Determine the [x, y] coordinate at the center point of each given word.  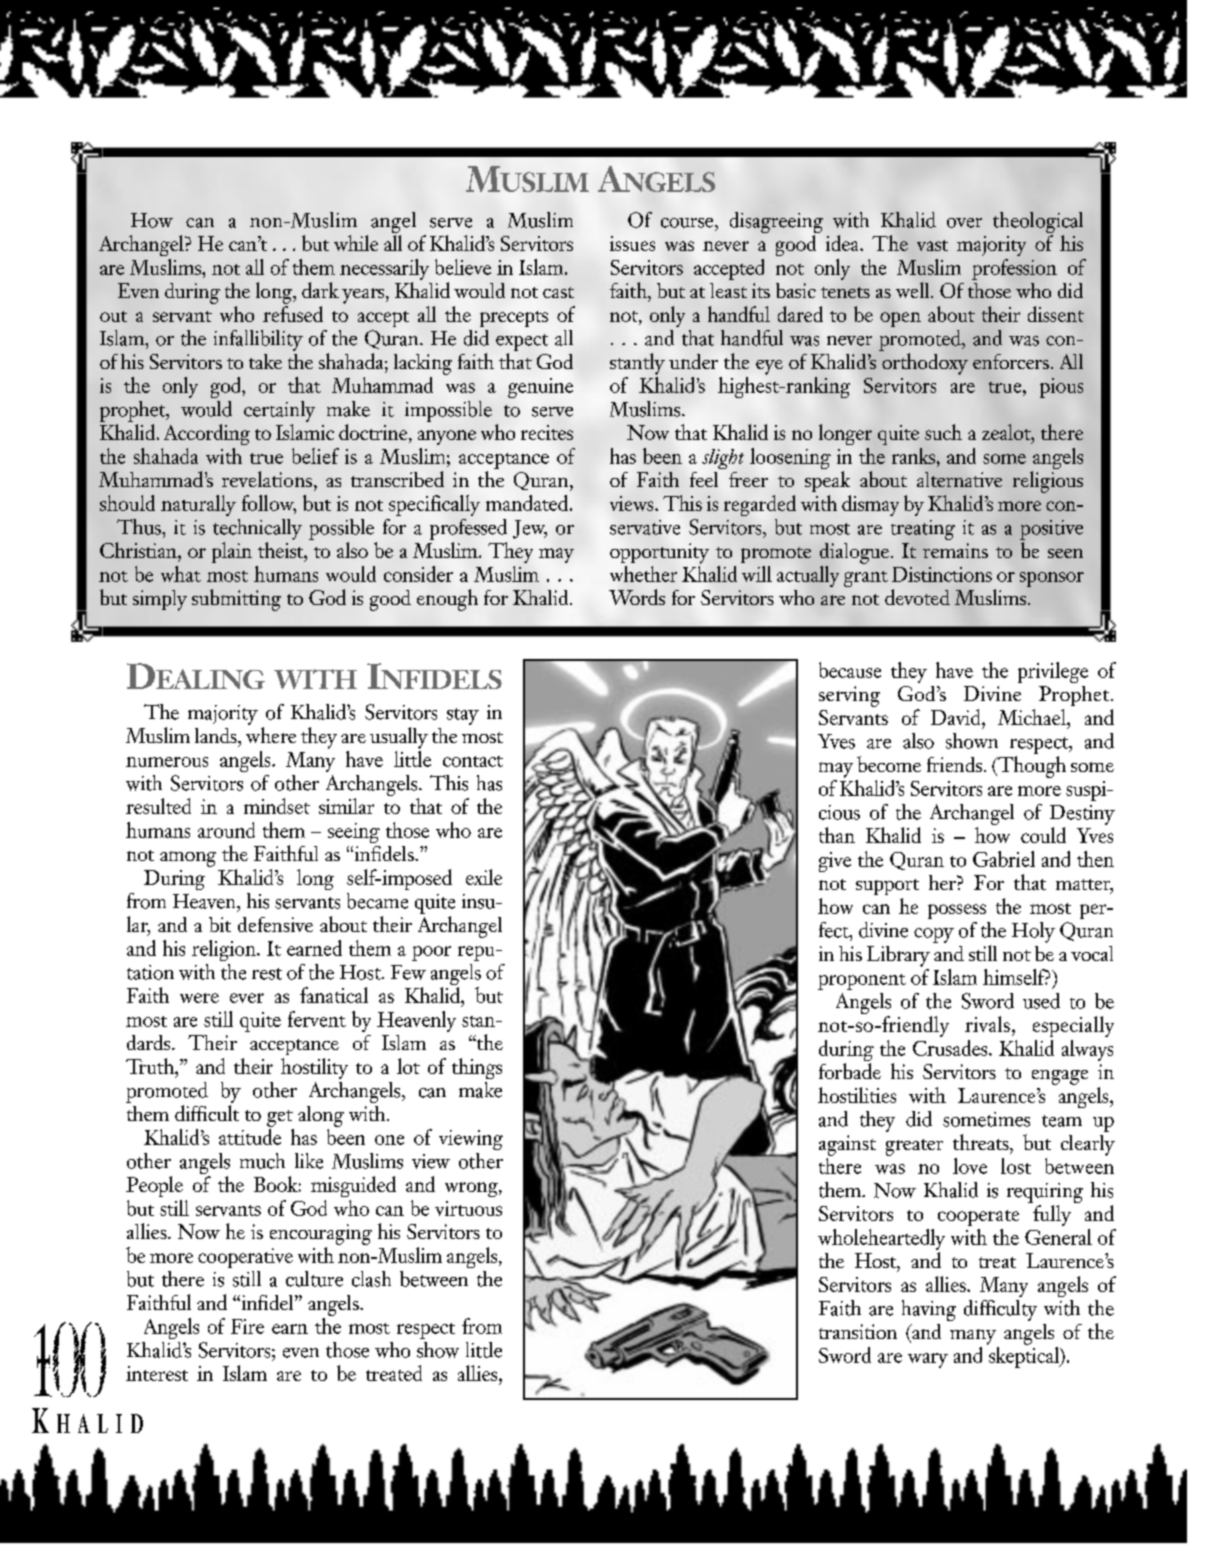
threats [982, 1142]
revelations [267, 479]
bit [220, 924]
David [957, 717]
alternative [959, 479]
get [280, 1118]
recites [547, 432]
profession [1014, 269]
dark [320, 290]
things [477, 1068]
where [271, 735]
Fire [247, 1326]
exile [484, 877]
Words [637, 597]
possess [957, 911]
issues [632, 243]
